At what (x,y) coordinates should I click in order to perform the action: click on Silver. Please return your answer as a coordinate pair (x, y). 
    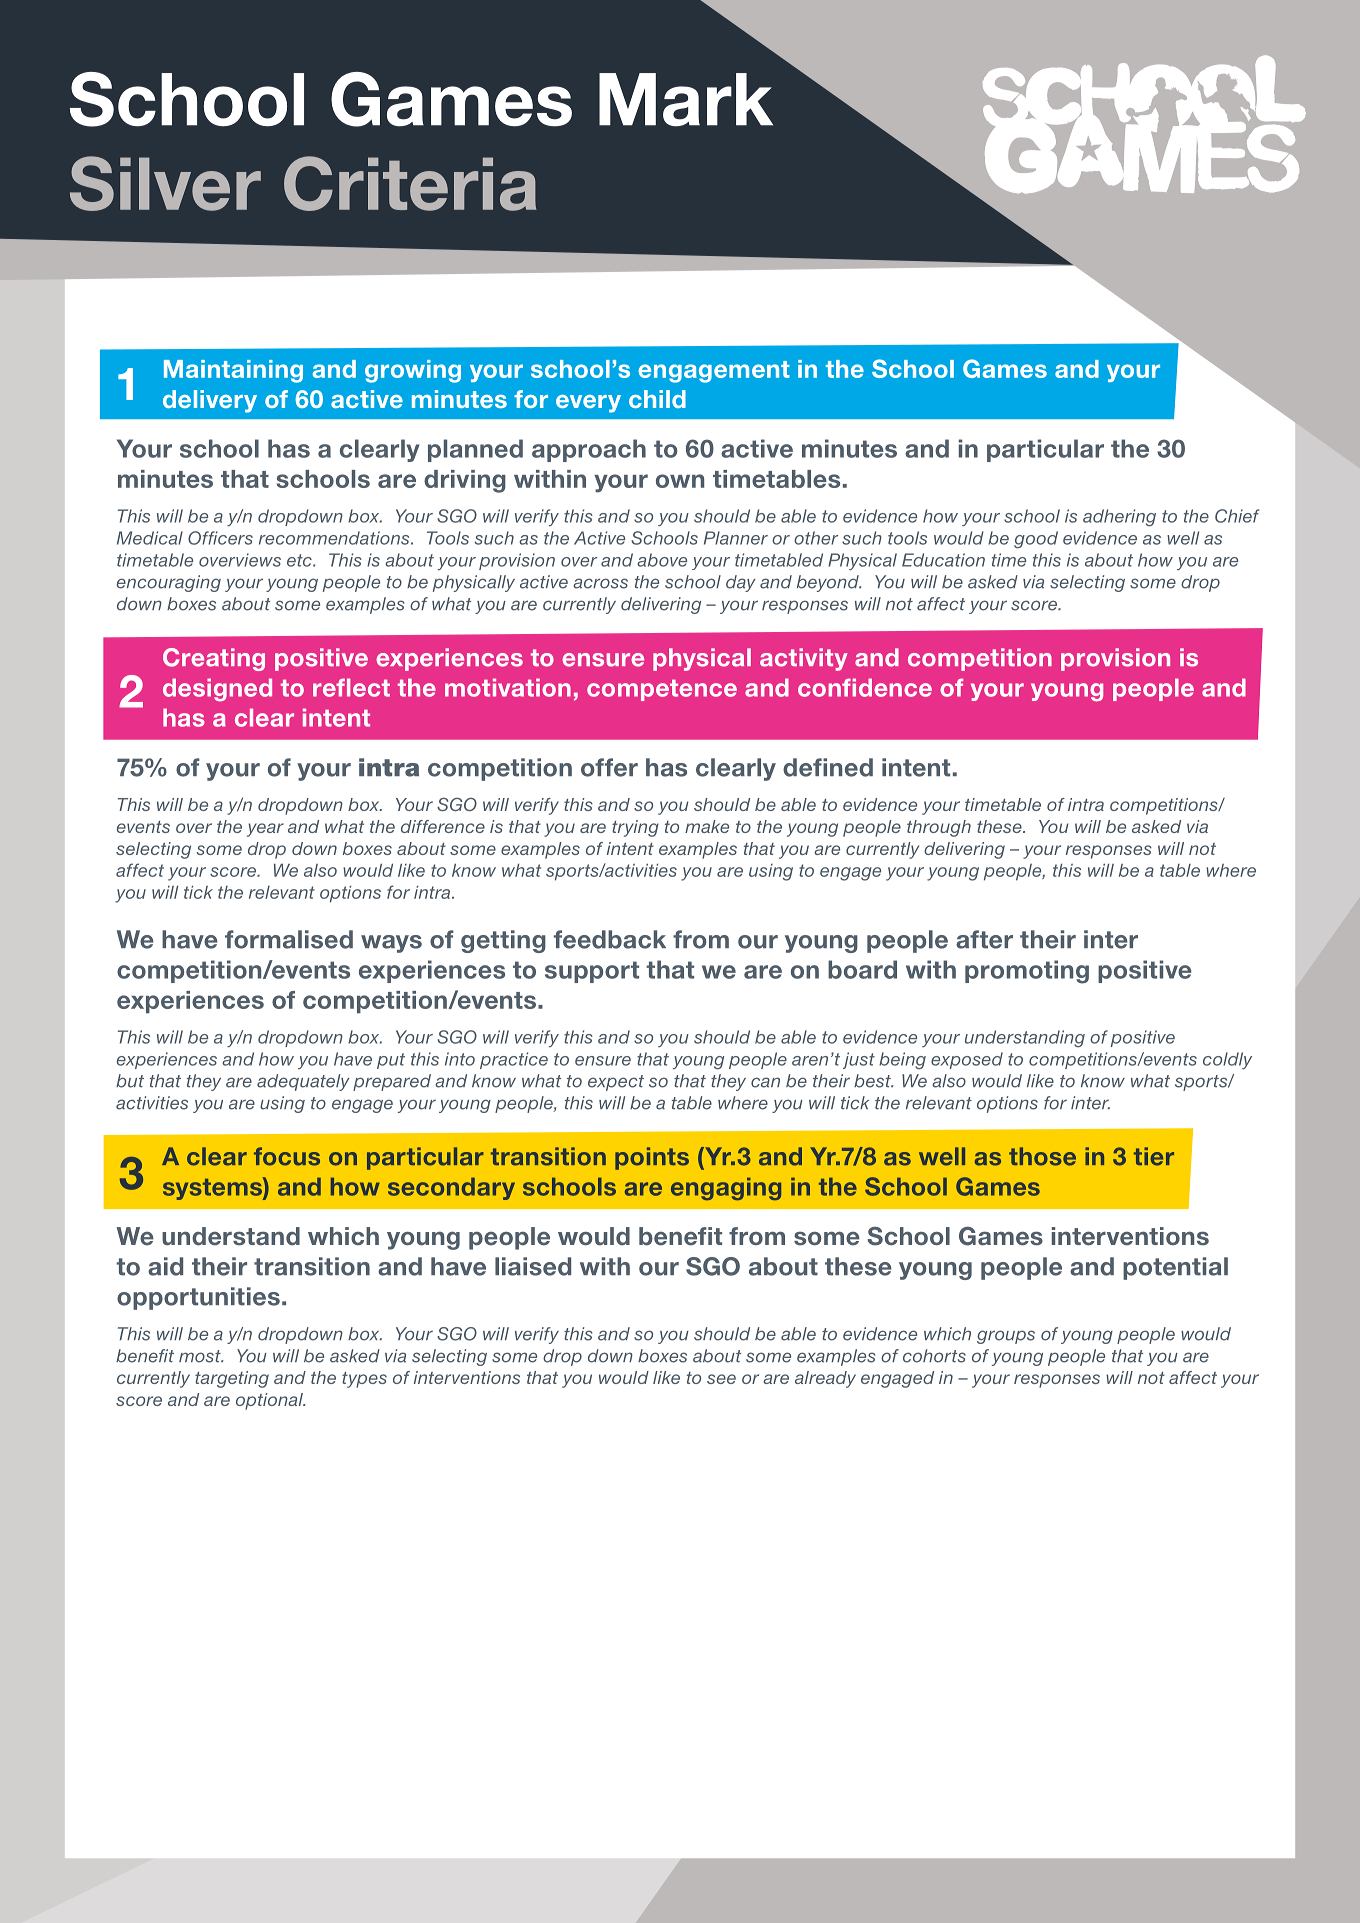
    Looking at the image, I should click on (165, 183).
